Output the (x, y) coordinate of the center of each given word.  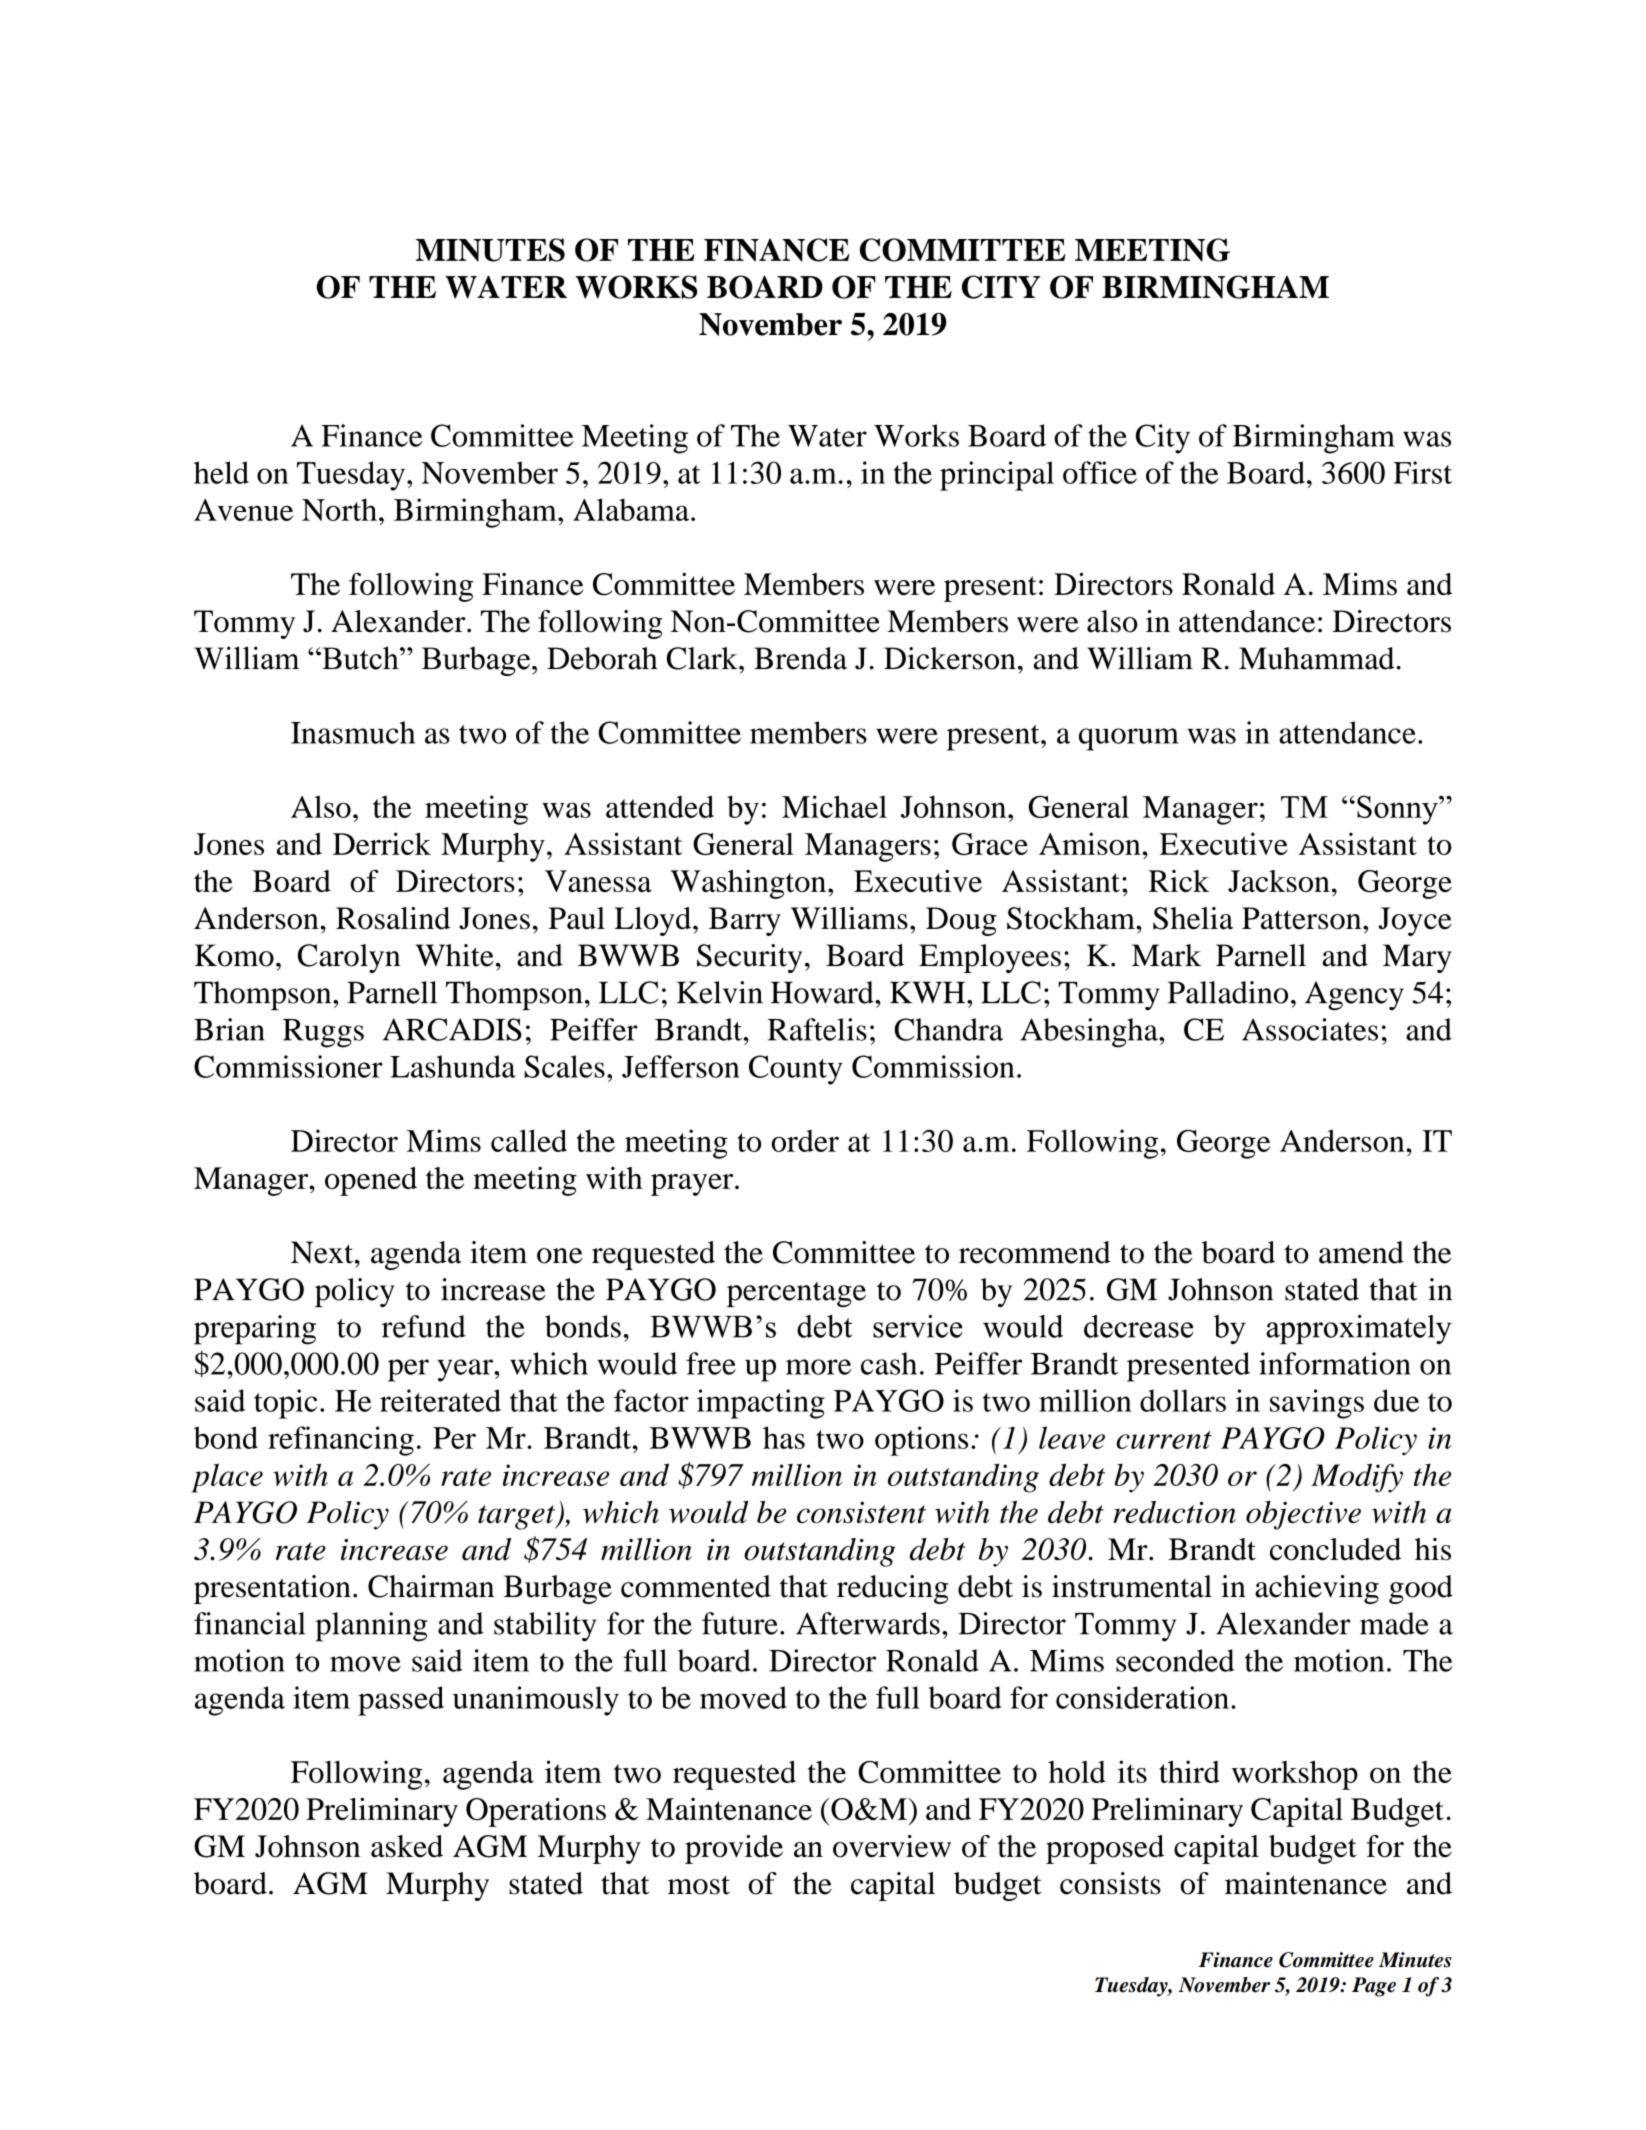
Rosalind (393, 918)
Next (323, 1252)
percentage (796, 1294)
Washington (749, 884)
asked (407, 1846)
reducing (893, 1589)
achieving (1317, 1589)
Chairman (431, 1586)
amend (1361, 1252)
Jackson (1279, 881)
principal (997, 476)
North (339, 509)
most (699, 1885)
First (1422, 472)
